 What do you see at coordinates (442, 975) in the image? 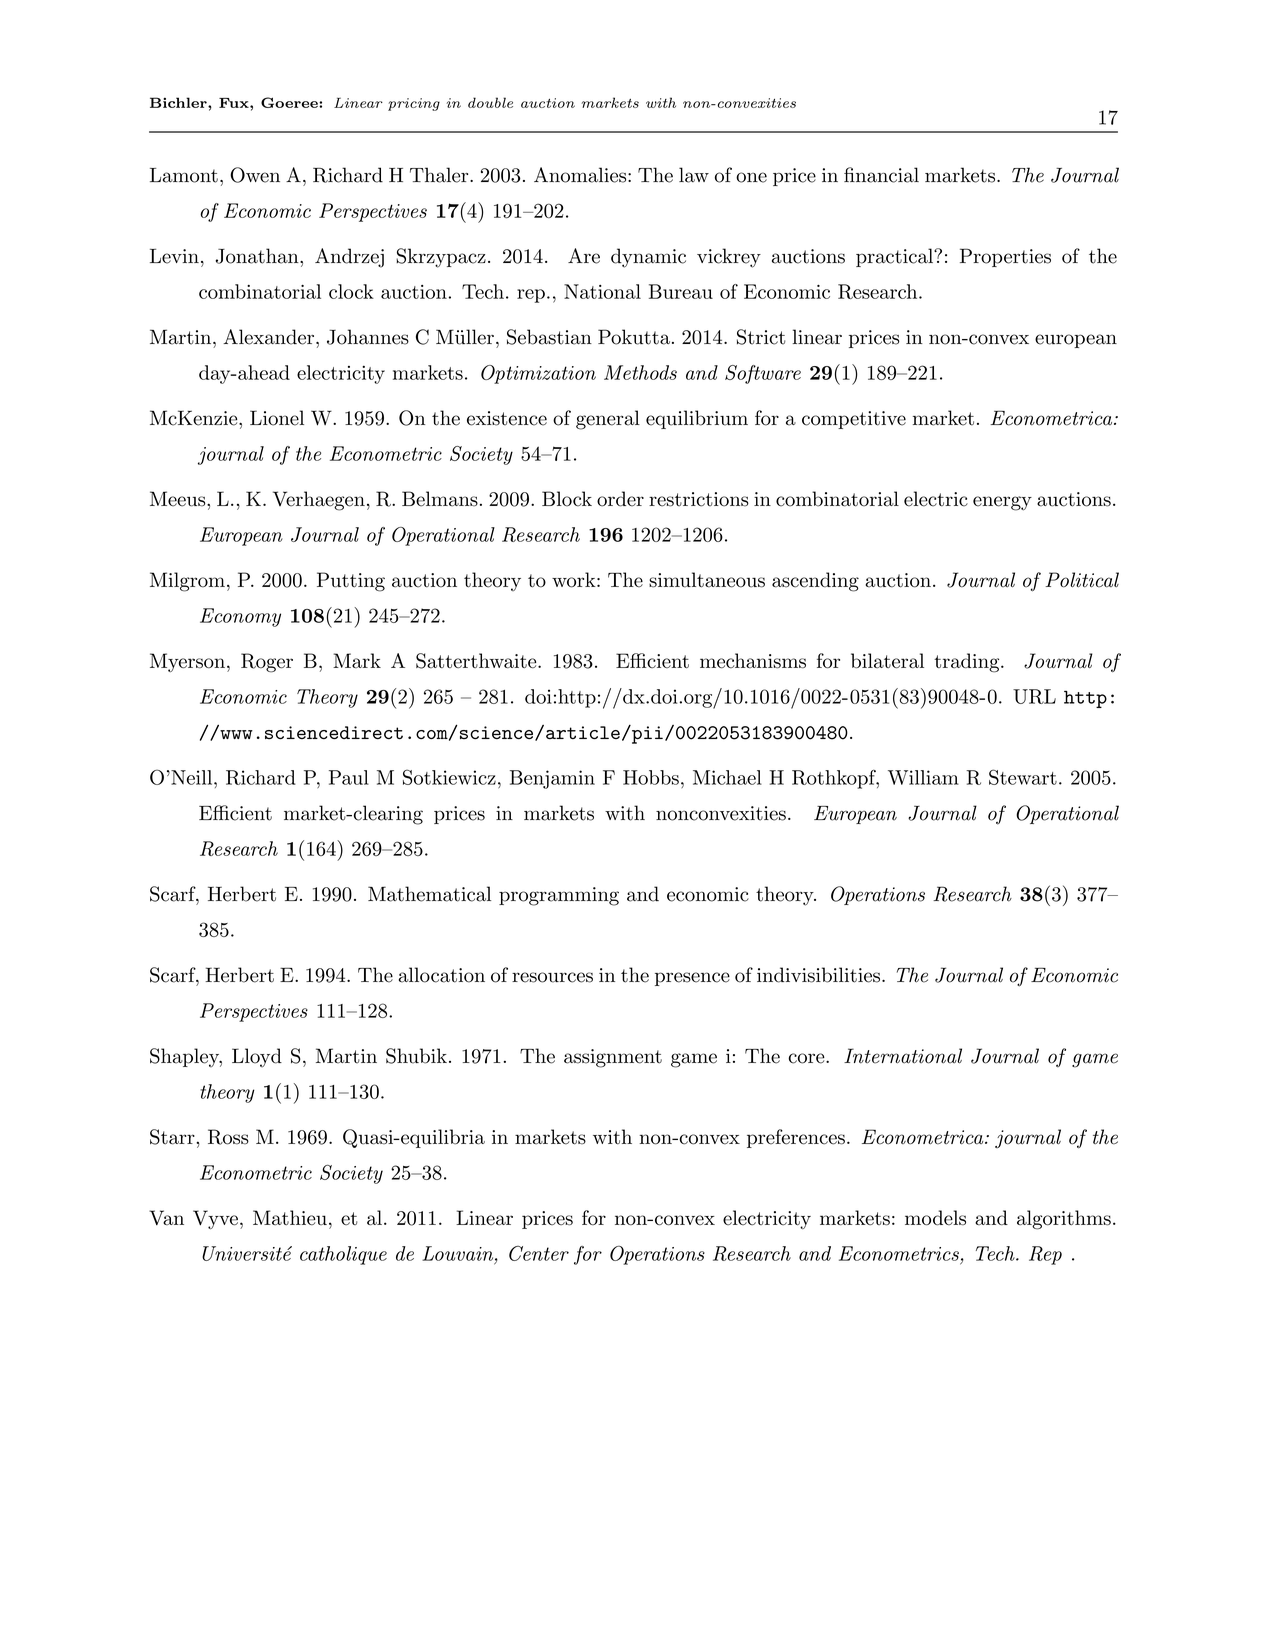
I see `allocation` at bounding box center [442, 975].
